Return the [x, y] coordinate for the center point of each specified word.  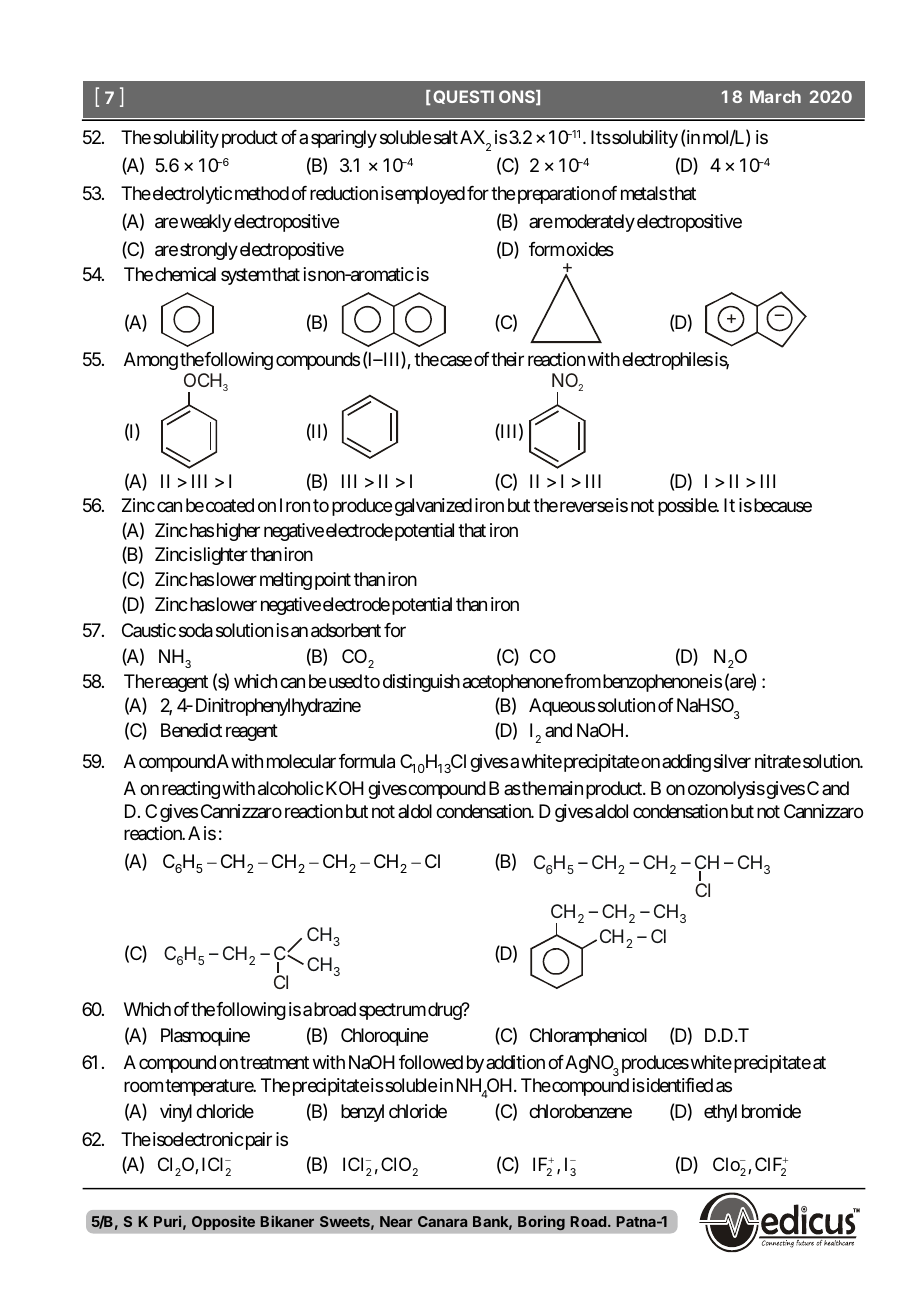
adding [686, 763]
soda [196, 630]
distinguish [421, 683]
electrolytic [191, 195]
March [775, 96]
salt [446, 137]
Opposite [223, 1222]
